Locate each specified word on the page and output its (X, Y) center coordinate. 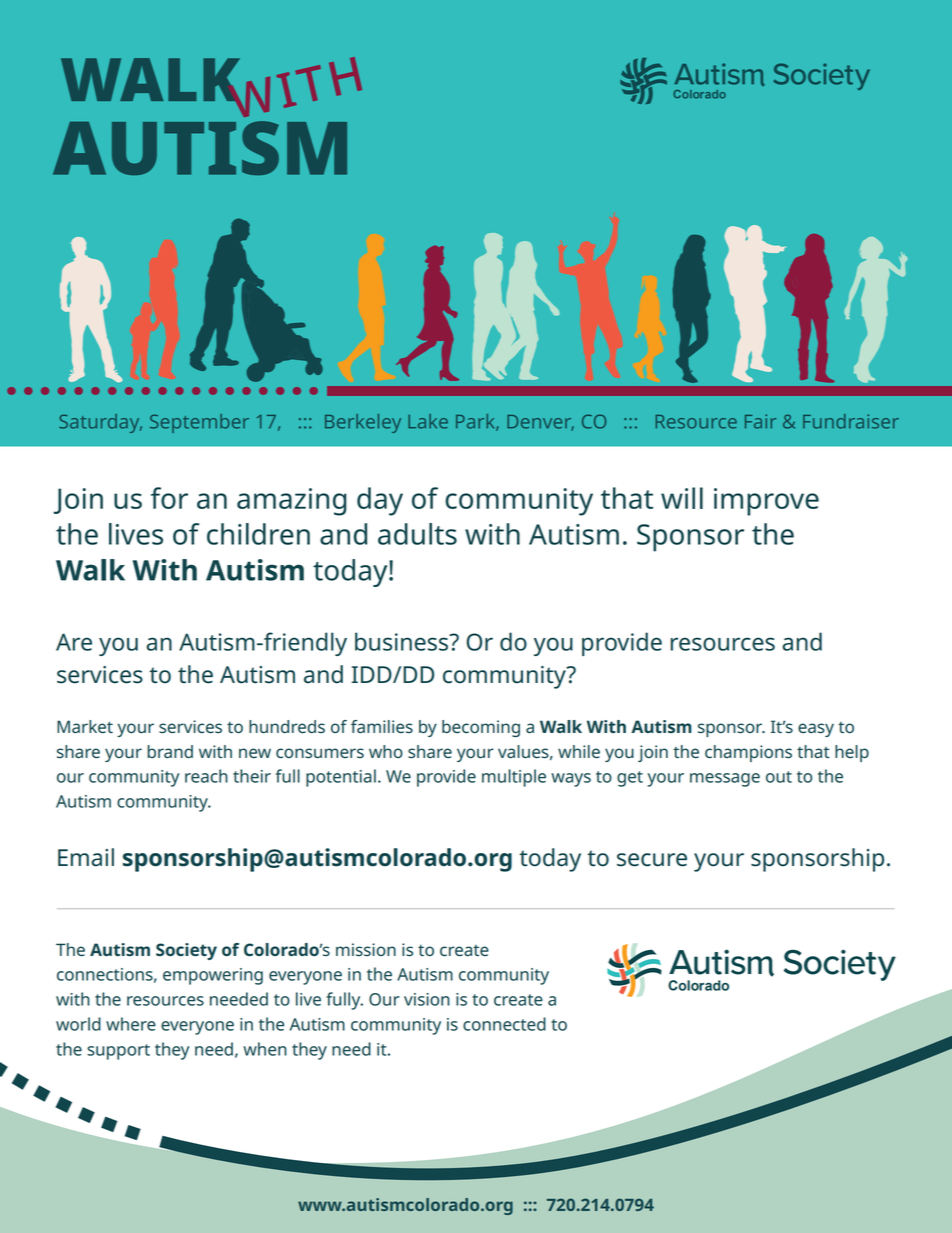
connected (504, 1024)
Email (86, 857)
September (199, 423)
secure (652, 860)
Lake (428, 421)
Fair (760, 421)
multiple (514, 778)
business (403, 641)
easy (816, 730)
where (131, 1024)
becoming (481, 728)
